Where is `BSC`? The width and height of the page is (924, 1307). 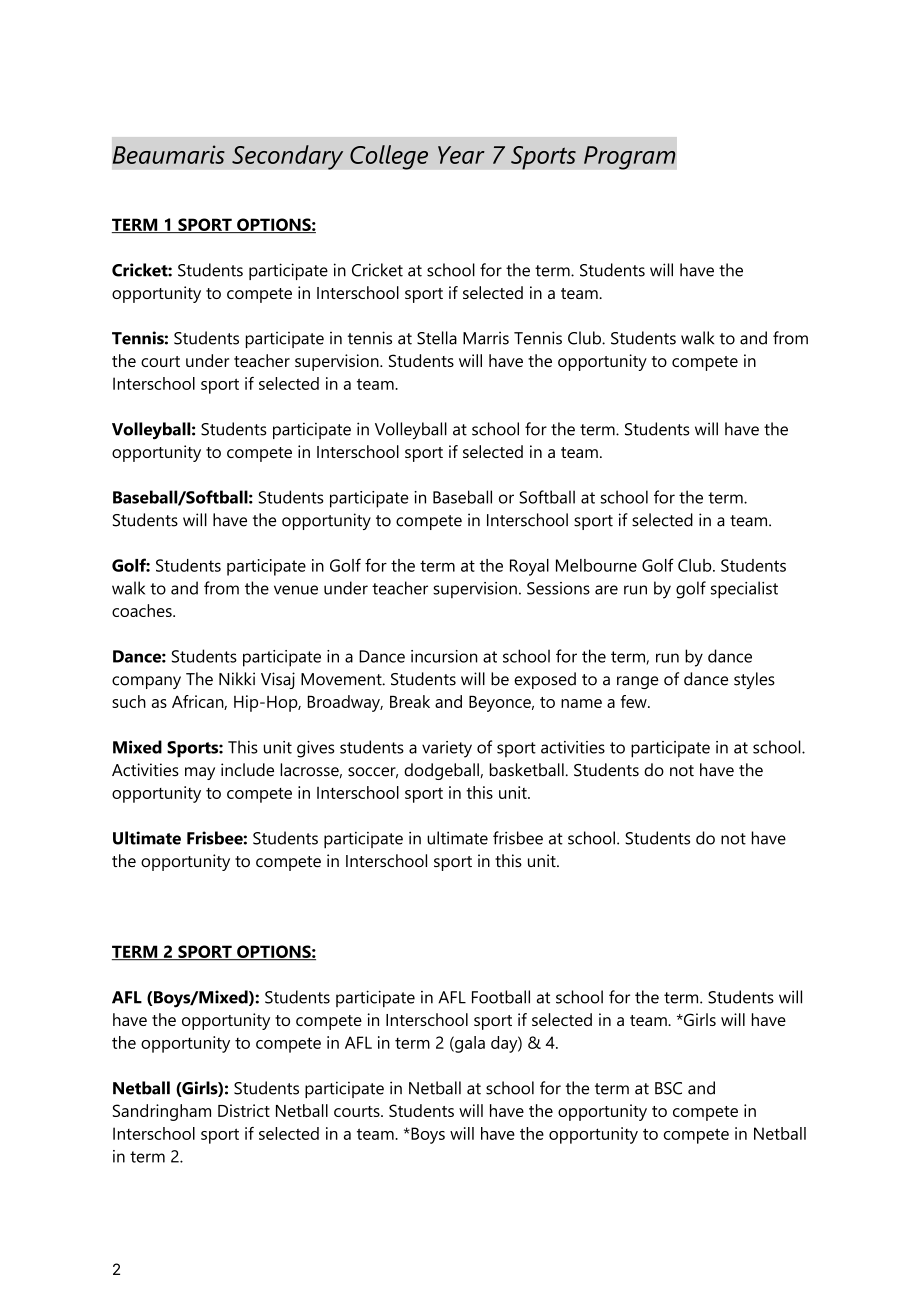 BSC is located at coordinates (668, 1088).
